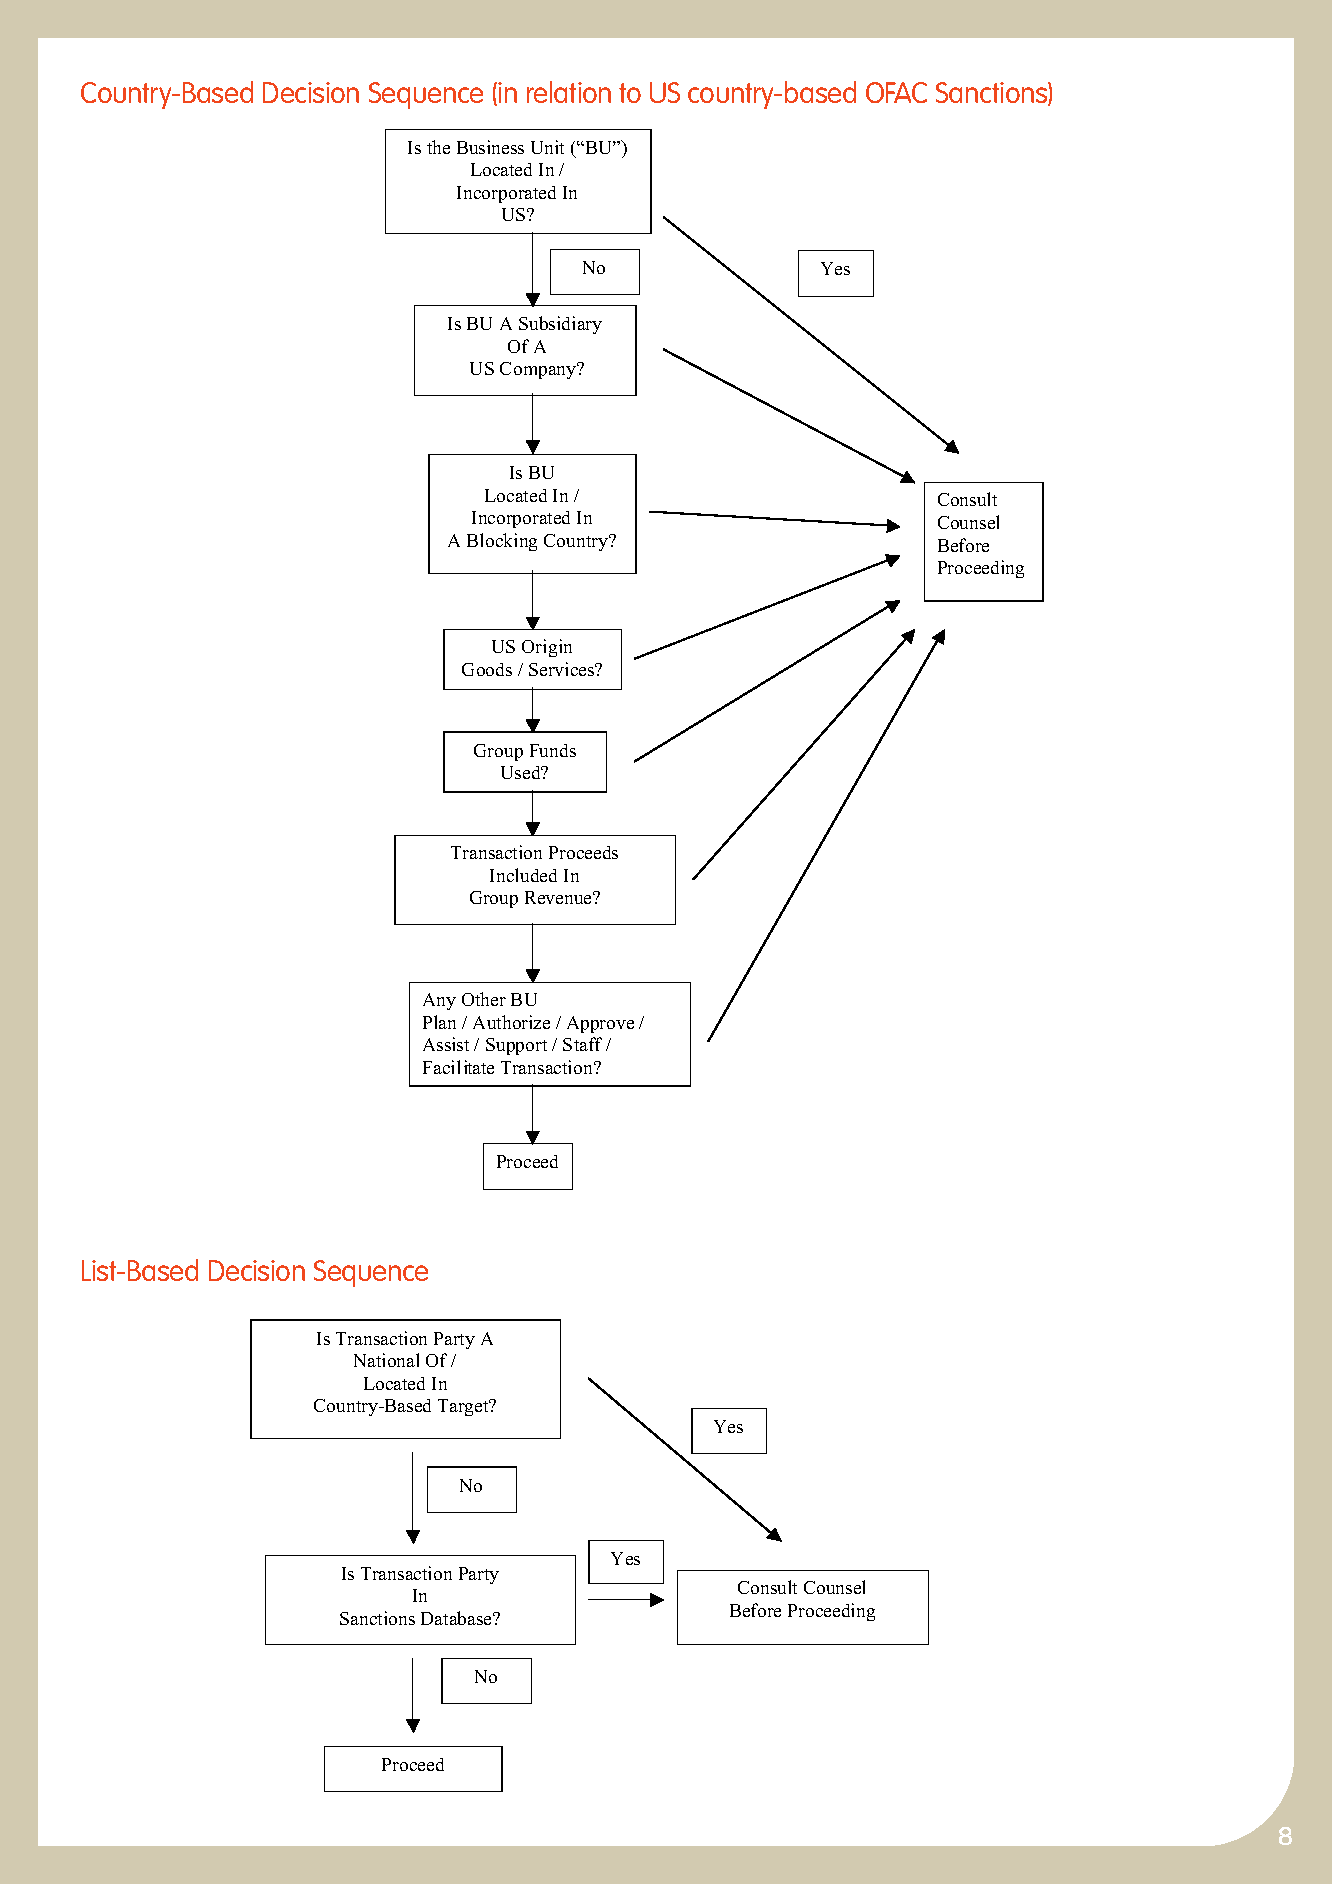 The width and height of the screenshot is (1332, 1884). What do you see at coordinates (539, 370) in the screenshot?
I see `Company` at bounding box center [539, 370].
